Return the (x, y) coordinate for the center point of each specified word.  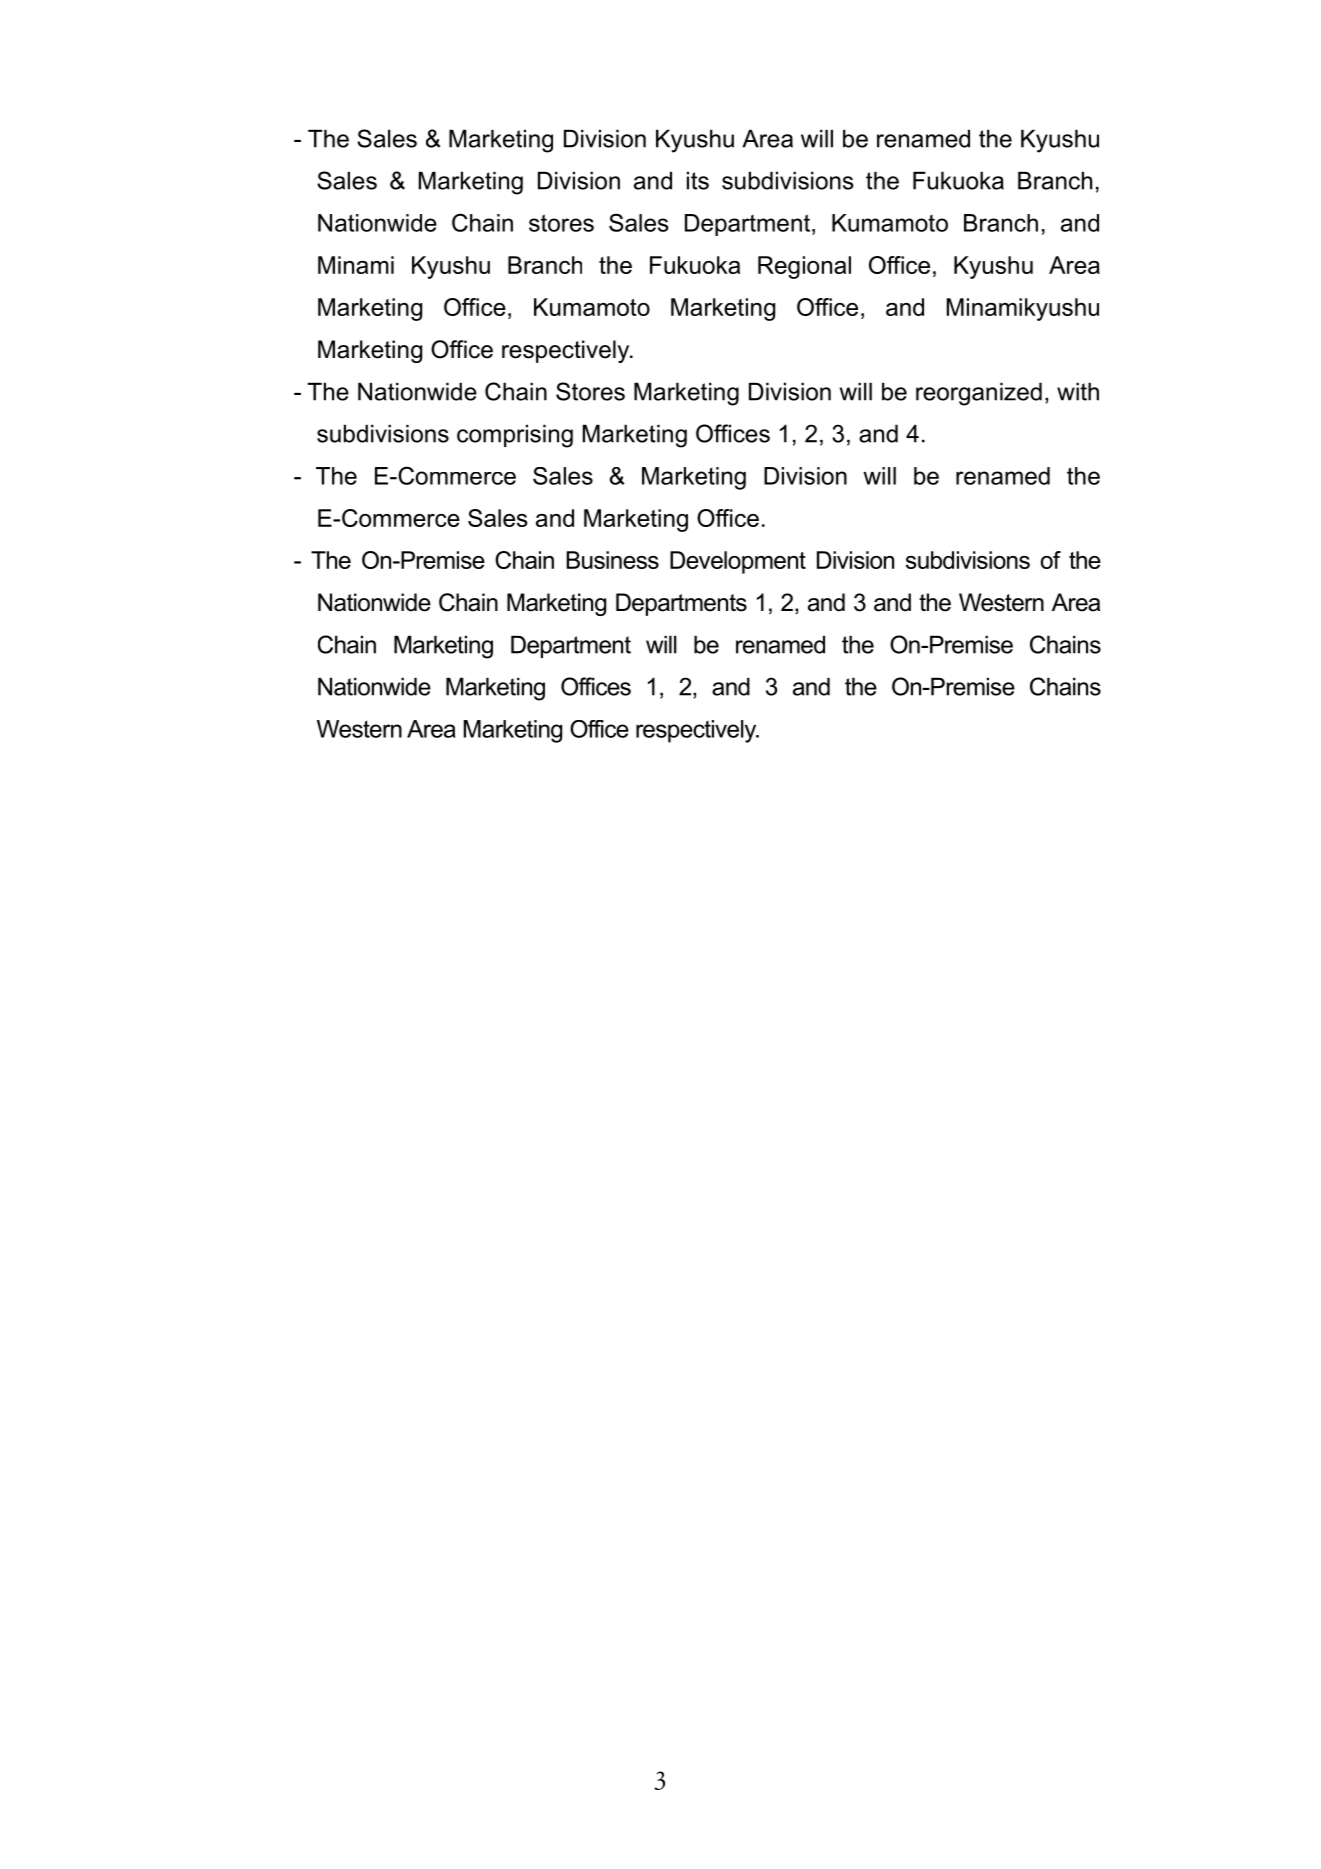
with (1078, 391)
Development (738, 562)
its (698, 180)
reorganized (979, 394)
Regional (804, 267)
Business (612, 560)
